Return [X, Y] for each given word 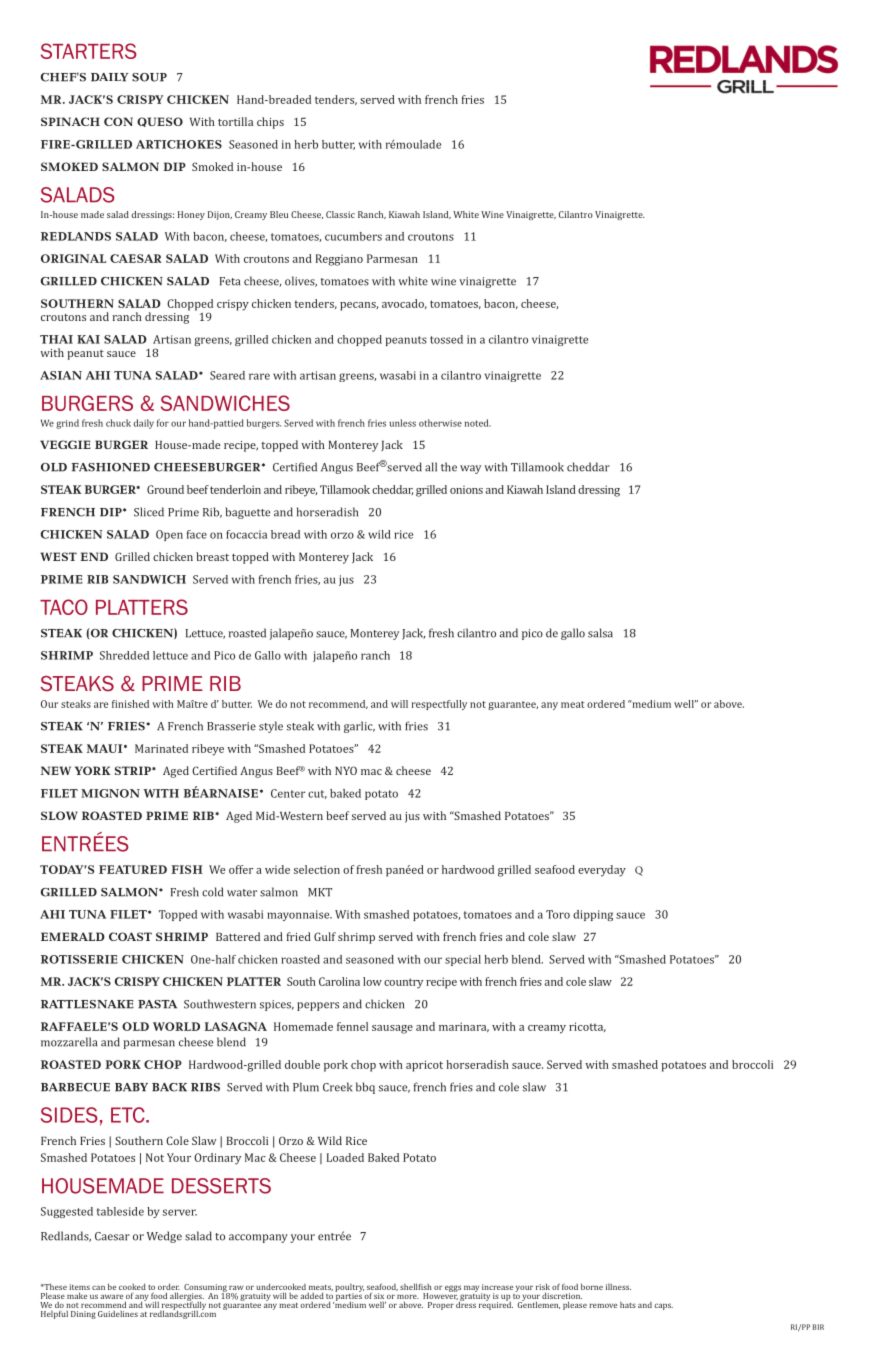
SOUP [149, 77]
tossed [446, 339]
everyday [602, 871]
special [463, 960]
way [470, 469]
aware [111, 1296]
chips [270, 123]
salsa [600, 633]
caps [663, 1306]
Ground [165, 489]
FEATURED [133, 869]
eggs [453, 1288]
